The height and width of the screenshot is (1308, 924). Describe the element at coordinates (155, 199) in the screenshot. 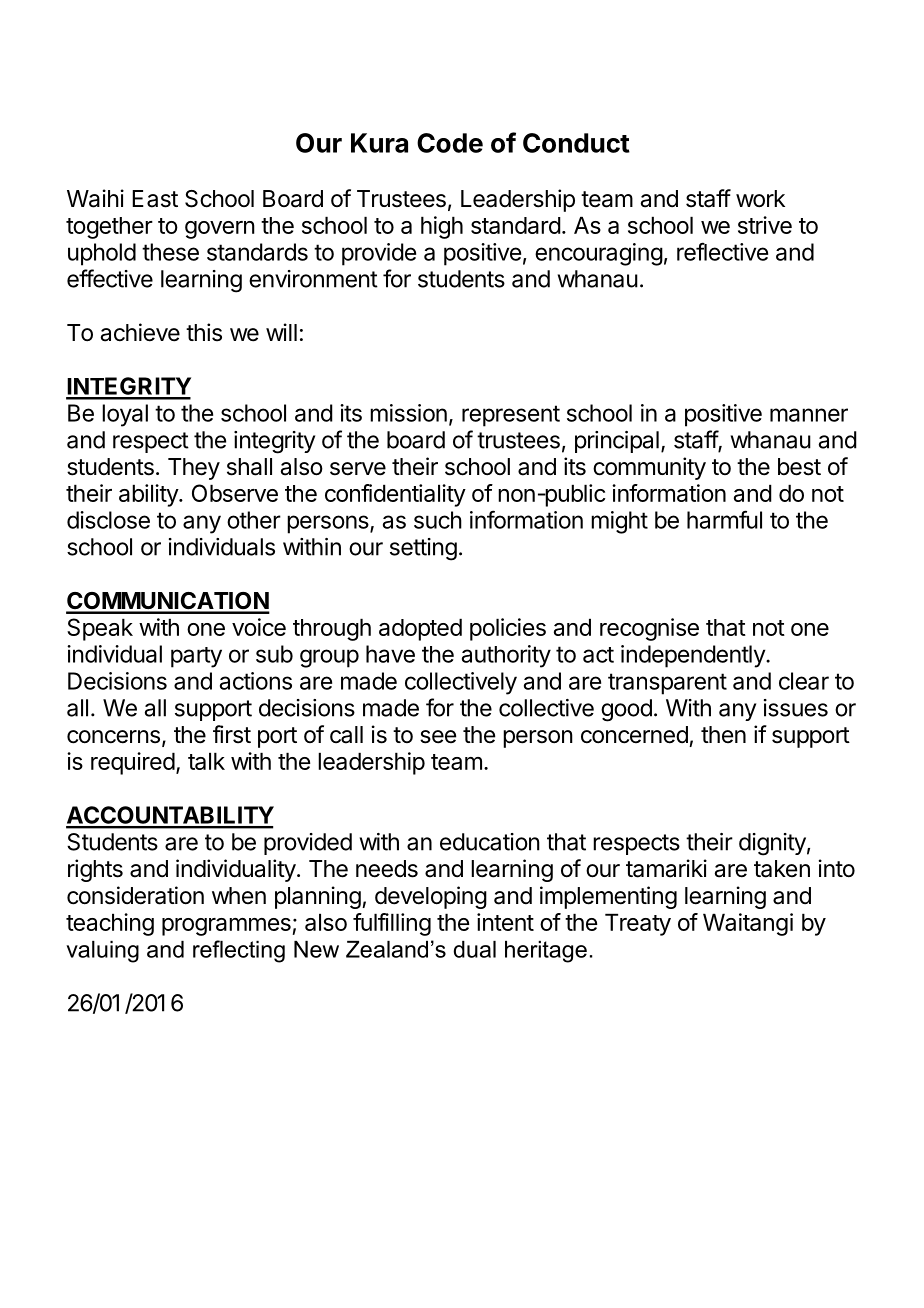

I see `East` at that location.
